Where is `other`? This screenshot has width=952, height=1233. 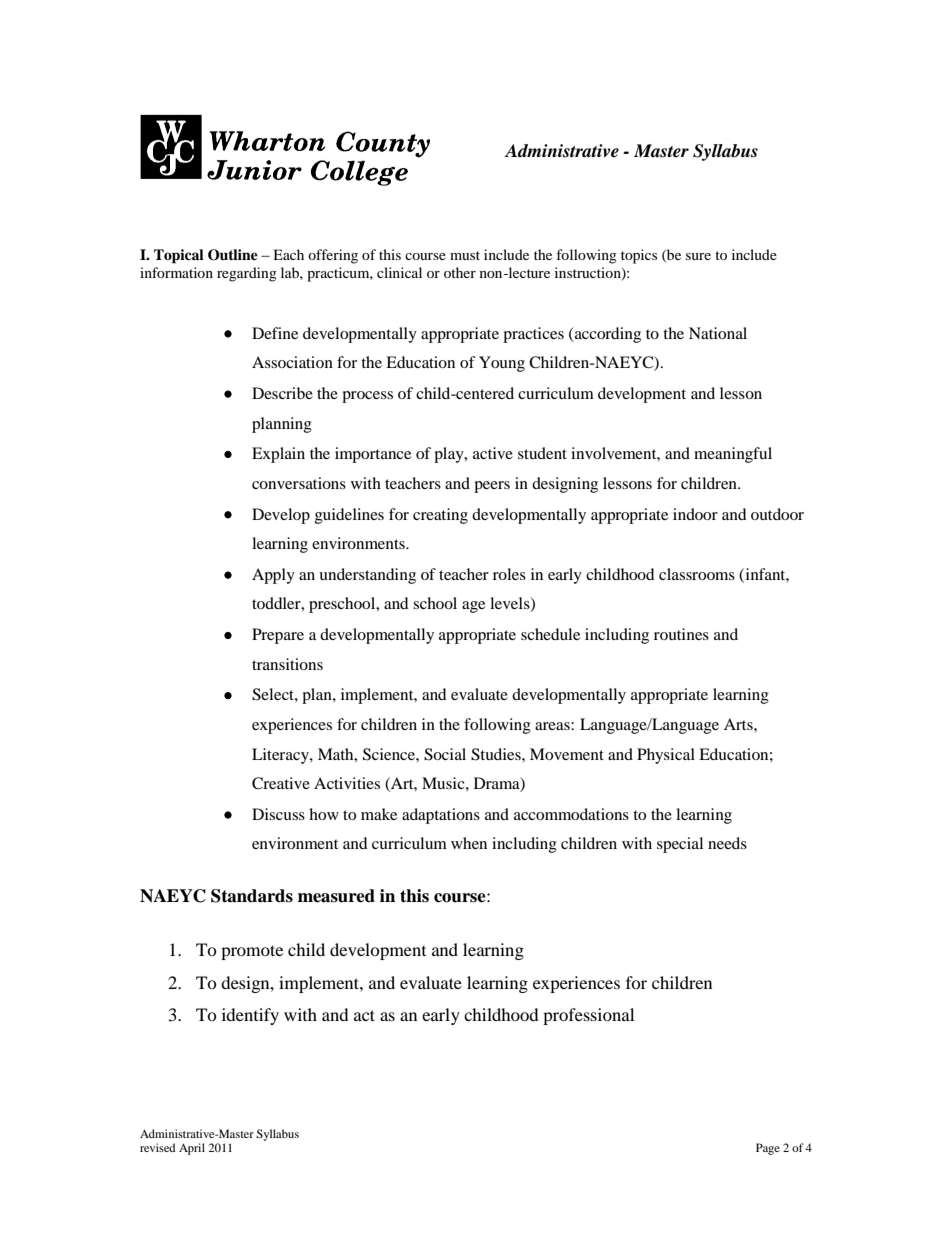 other is located at coordinates (460, 272).
